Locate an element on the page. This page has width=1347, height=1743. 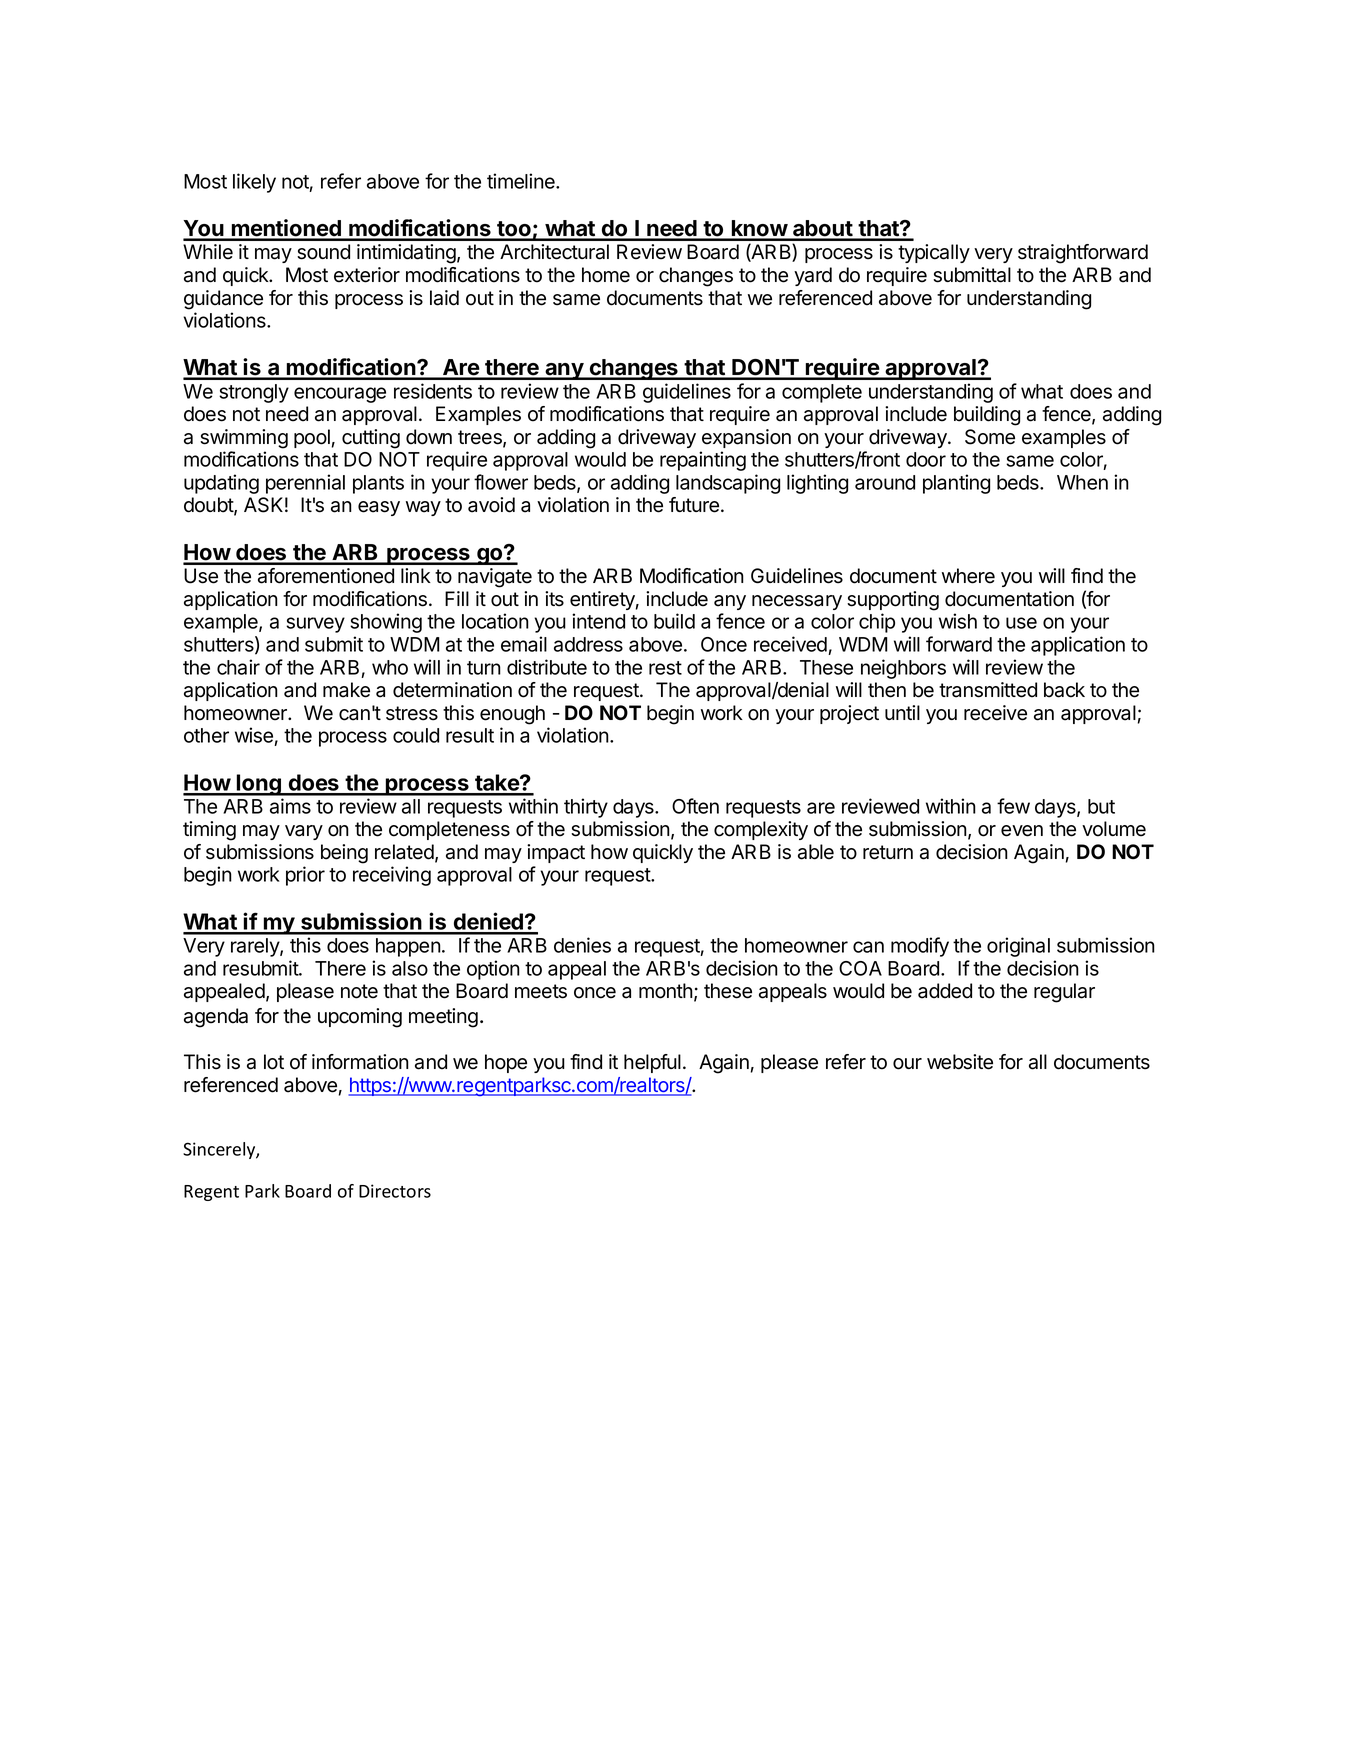
sound is located at coordinates (323, 252).
